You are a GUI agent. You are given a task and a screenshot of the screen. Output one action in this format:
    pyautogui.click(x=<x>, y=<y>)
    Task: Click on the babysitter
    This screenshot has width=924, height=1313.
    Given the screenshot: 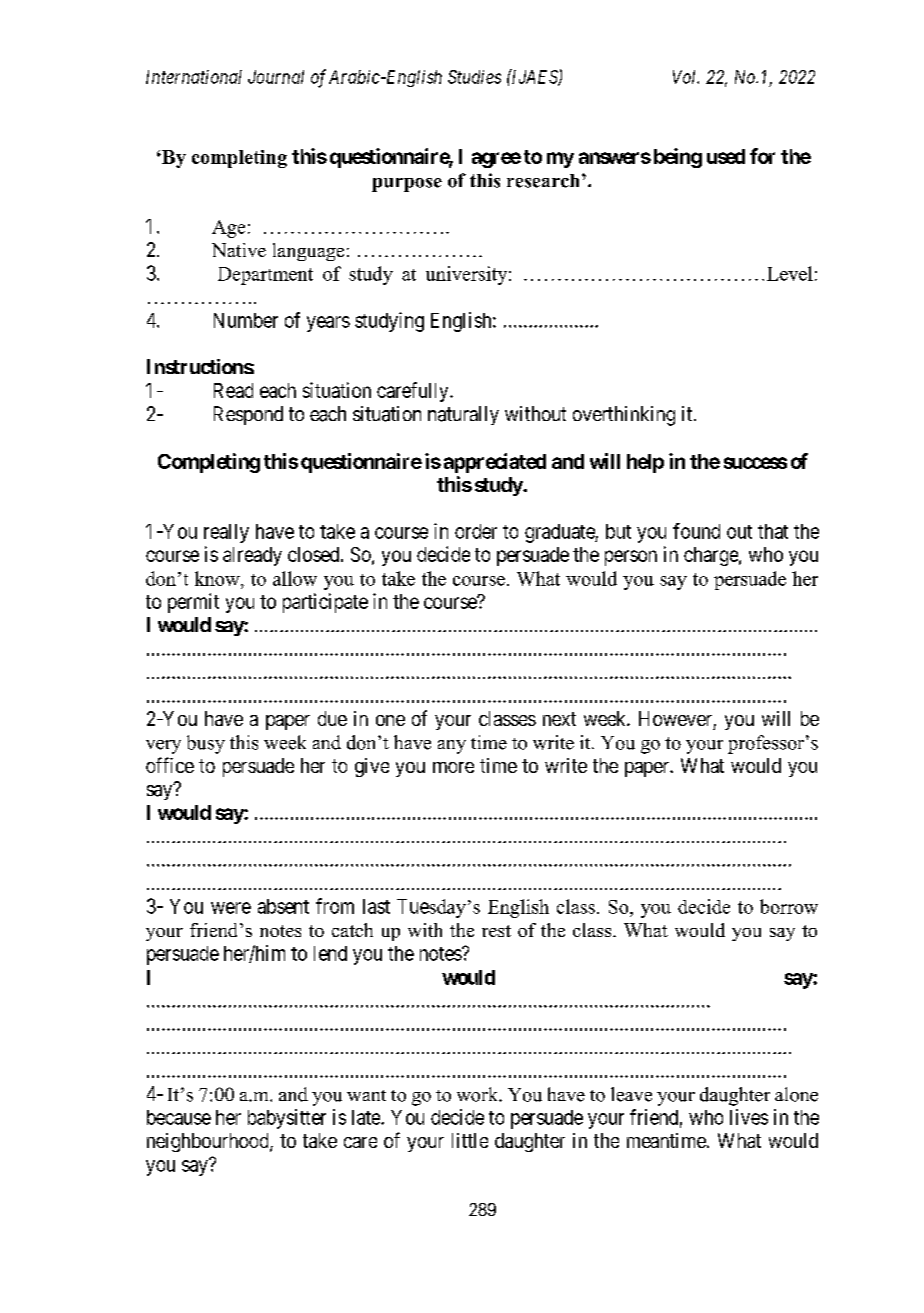 What is the action you would take?
    pyautogui.click(x=287, y=1119)
